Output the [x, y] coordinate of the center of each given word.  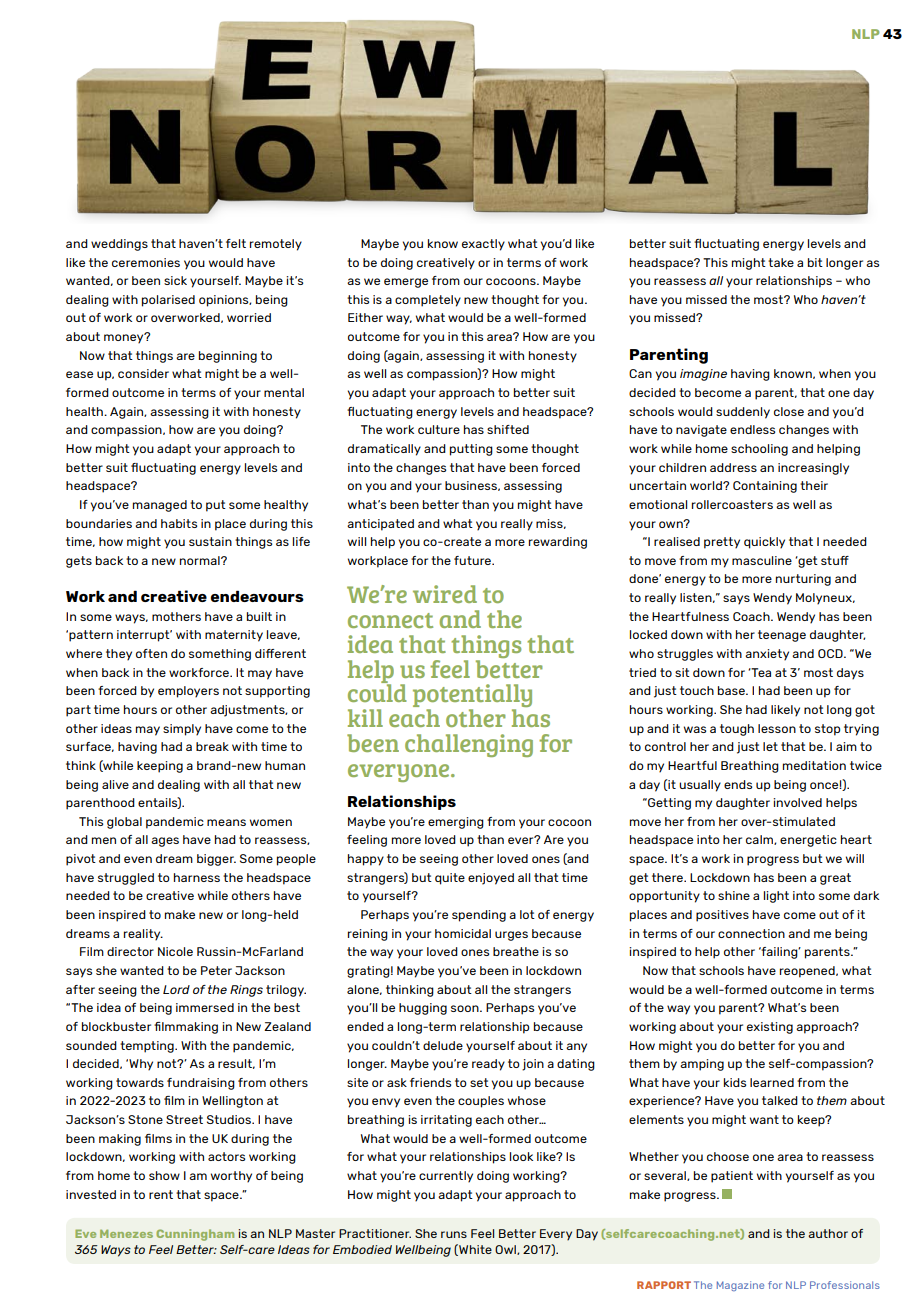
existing [770, 1028]
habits [179, 523]
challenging [469, 745]
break [212, 746]
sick [175, 280]
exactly [483, 245]
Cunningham [195, 1235]
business [472, 486]
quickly [764, 543]
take [781, 262]
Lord [176, 989]
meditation [814, 765]
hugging [423, 1009]
